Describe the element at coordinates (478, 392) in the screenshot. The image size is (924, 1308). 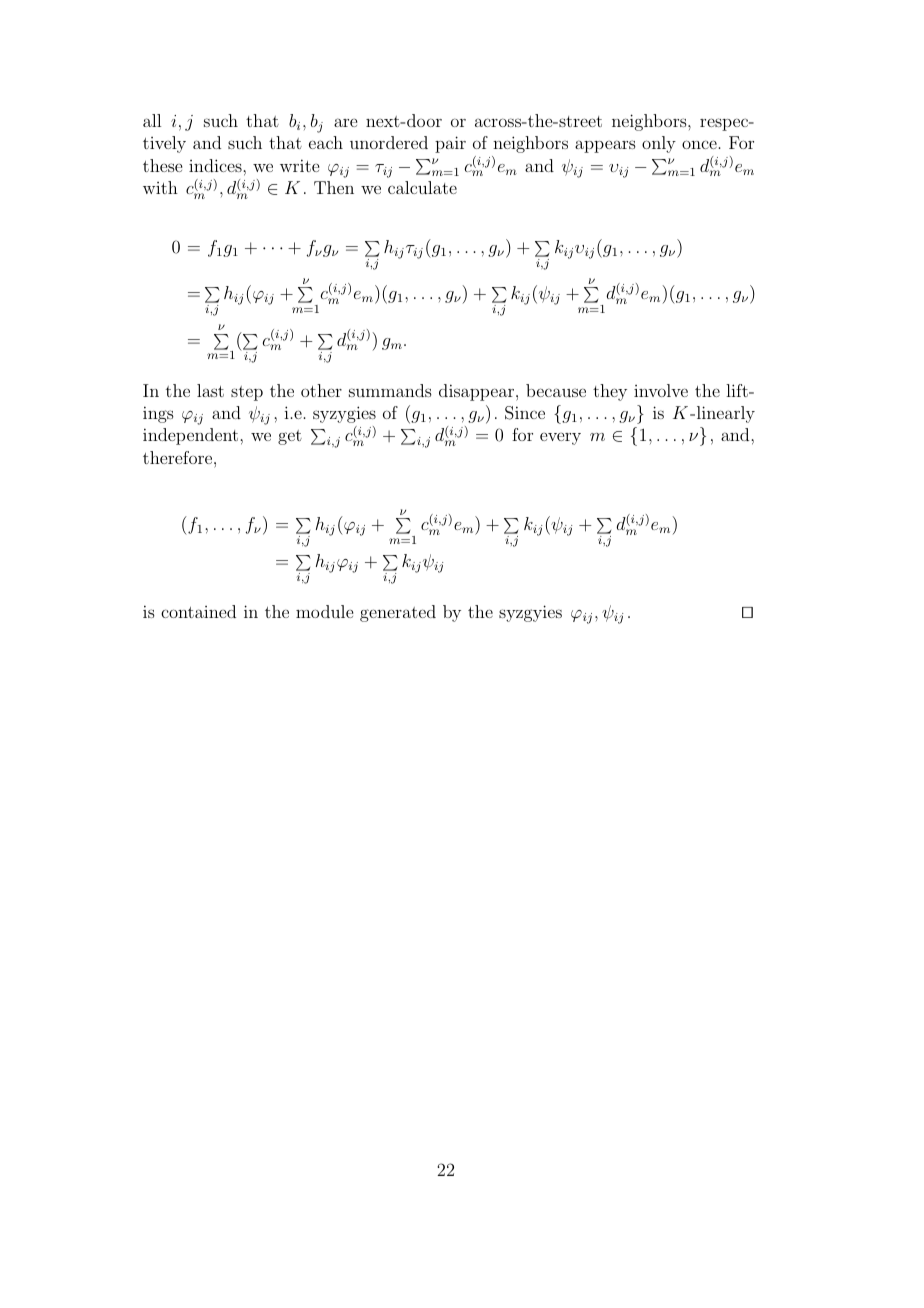
I see `disappear` at that location.
